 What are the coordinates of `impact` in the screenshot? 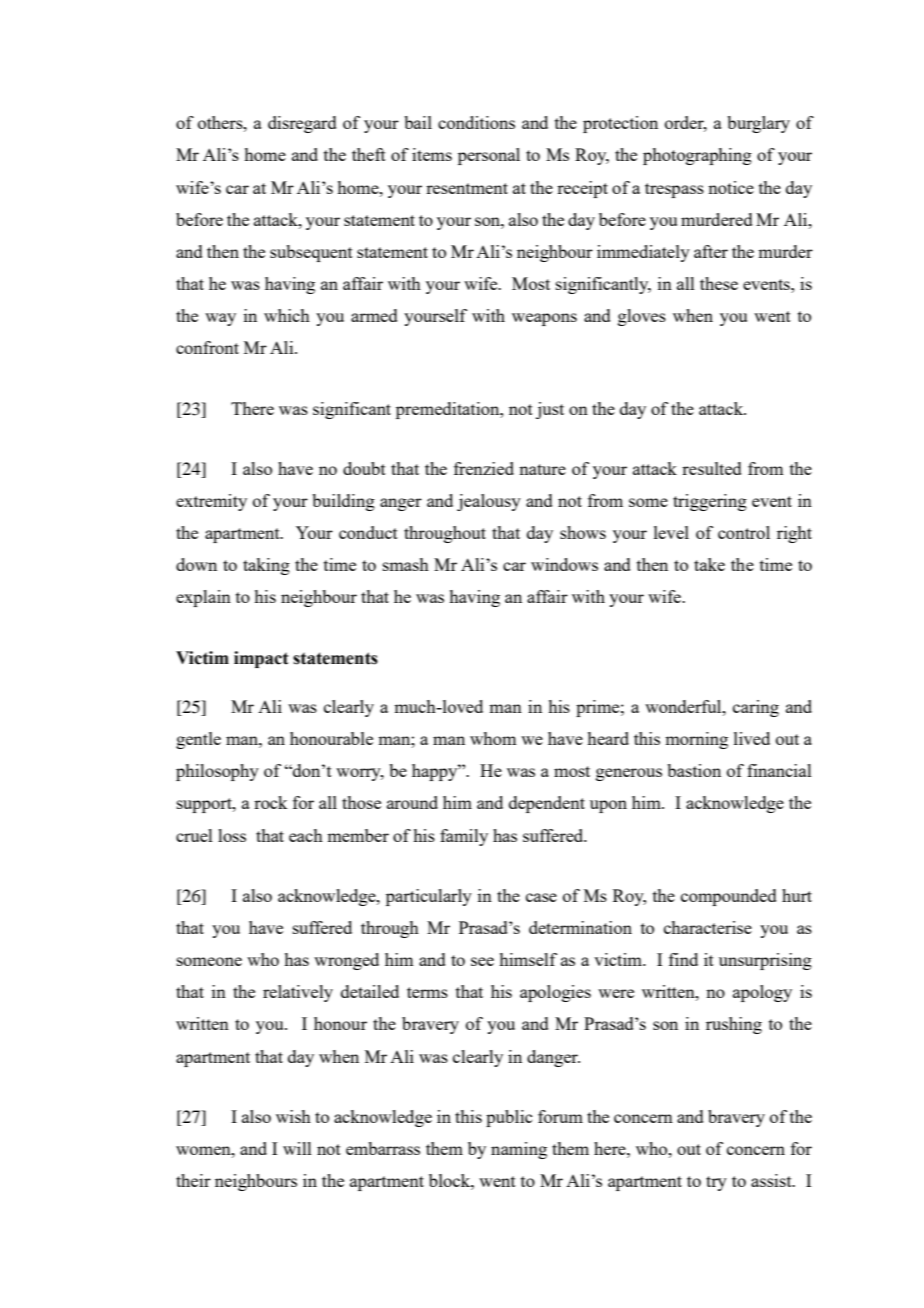 It's located at (261, 659).
